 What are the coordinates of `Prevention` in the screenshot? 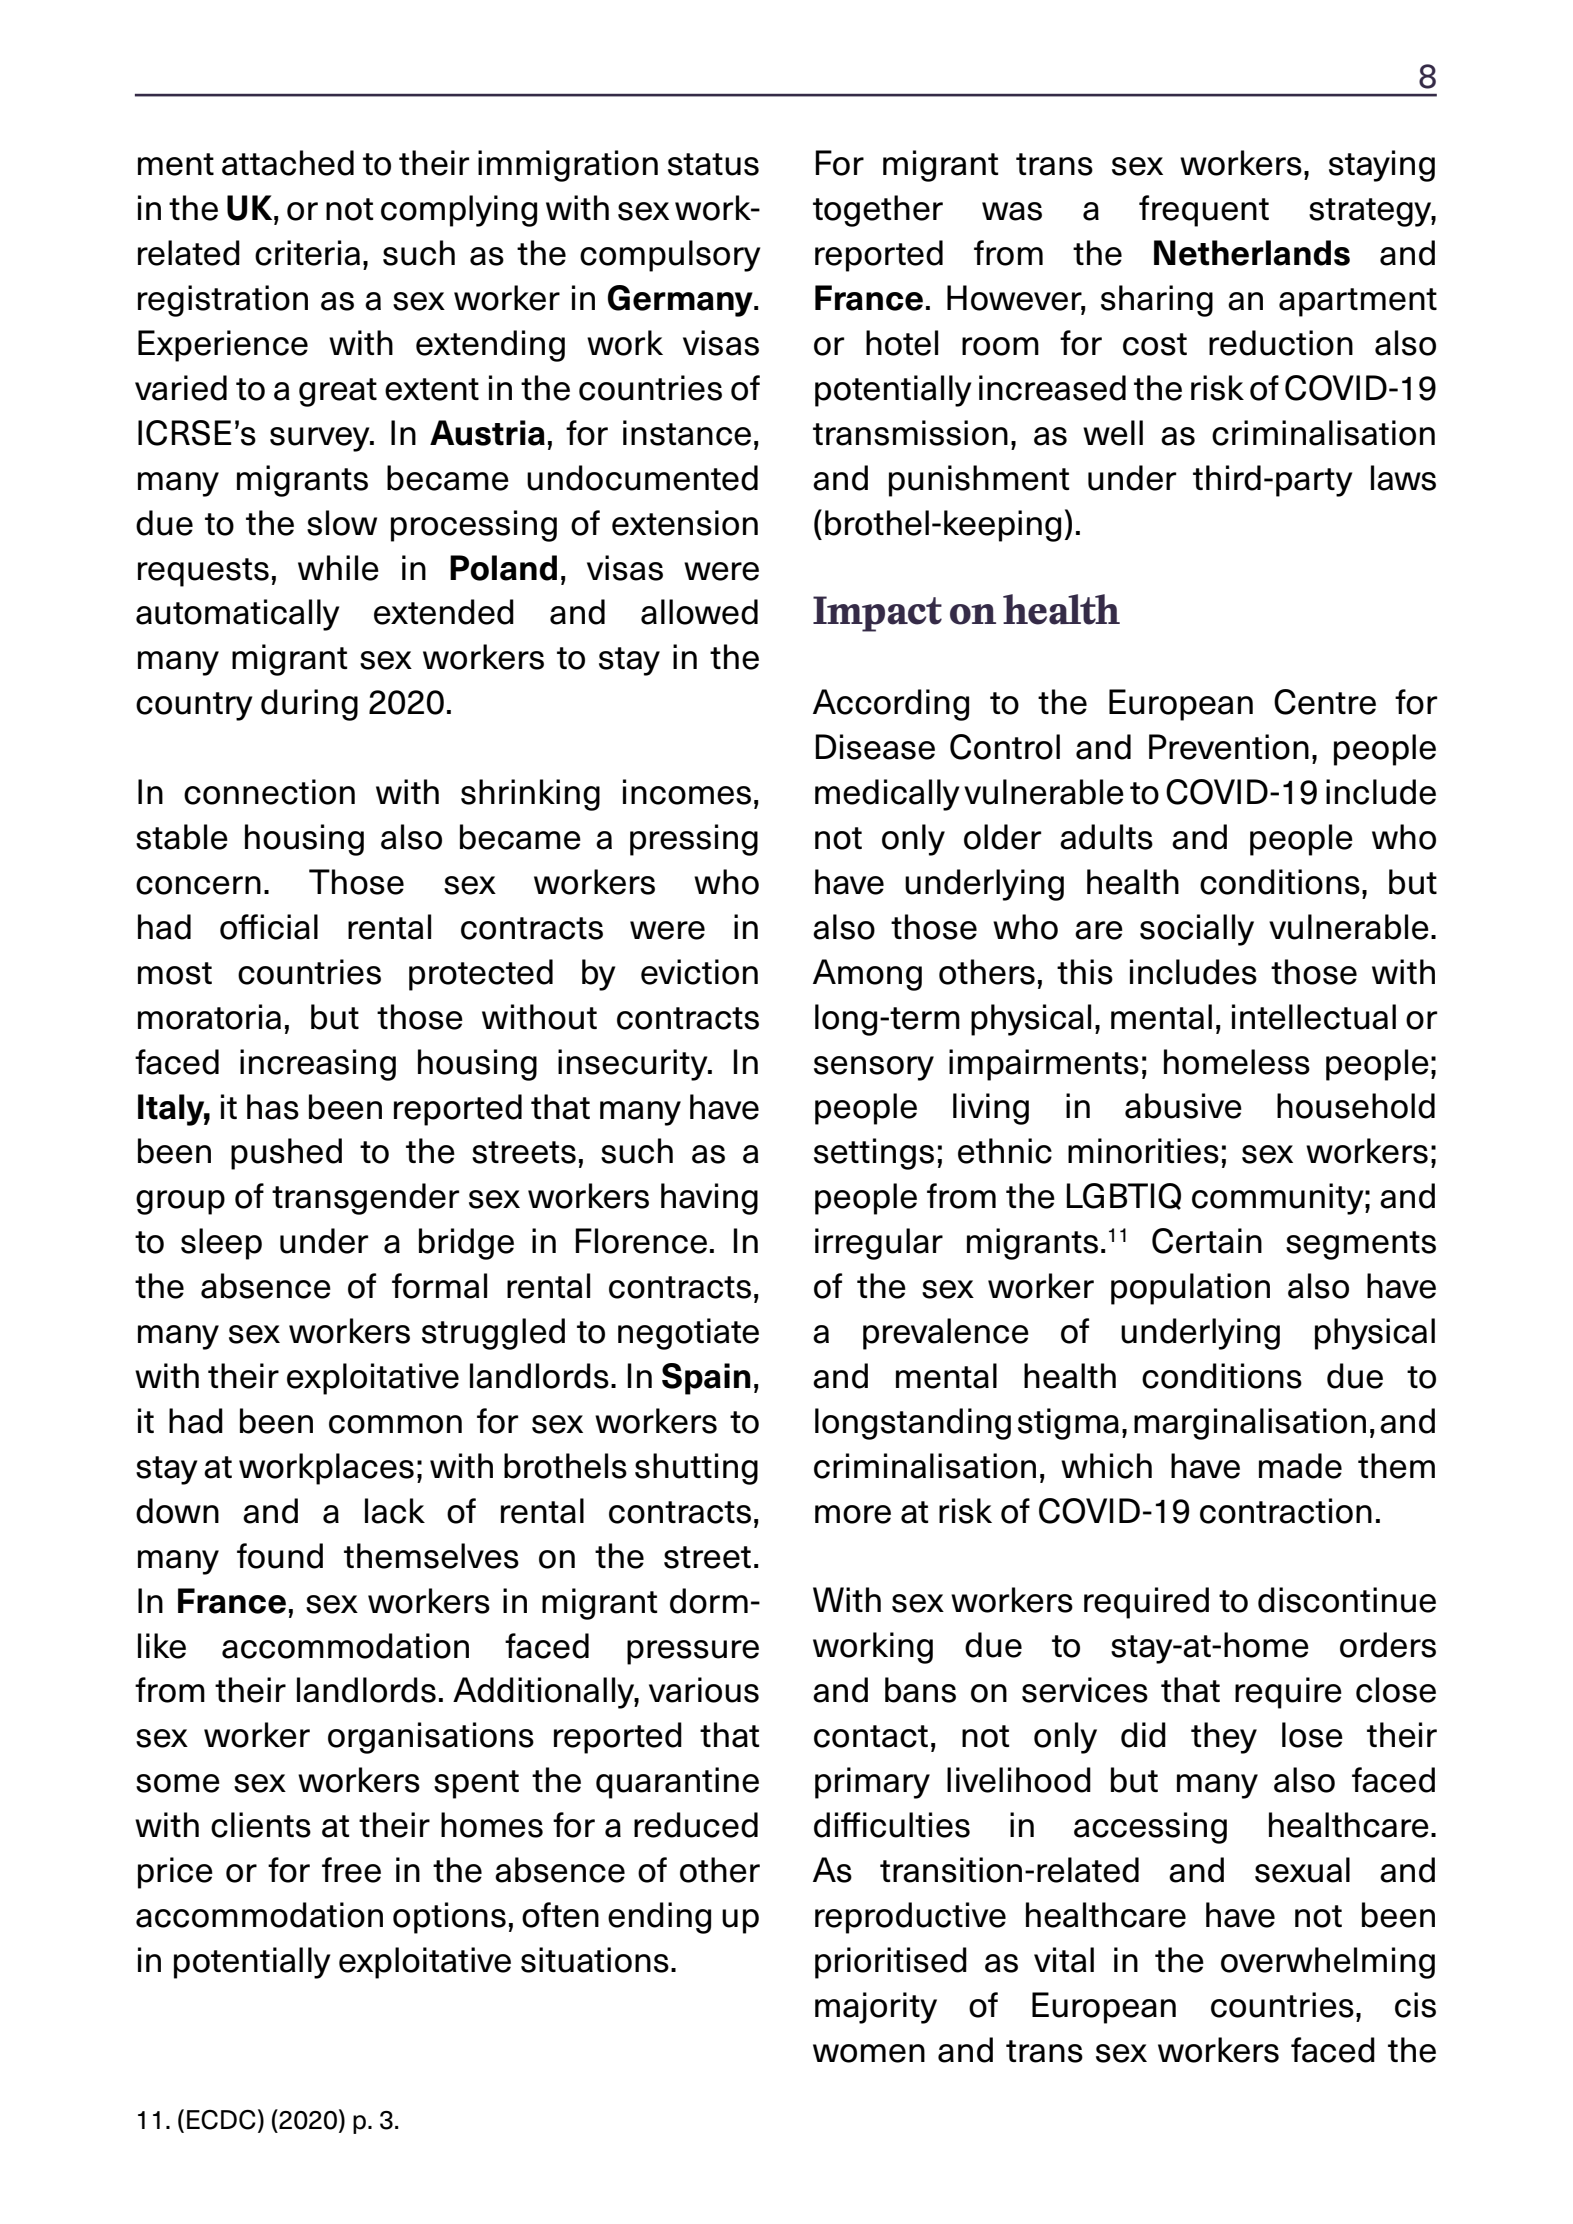 It's located at (1229, 747).
